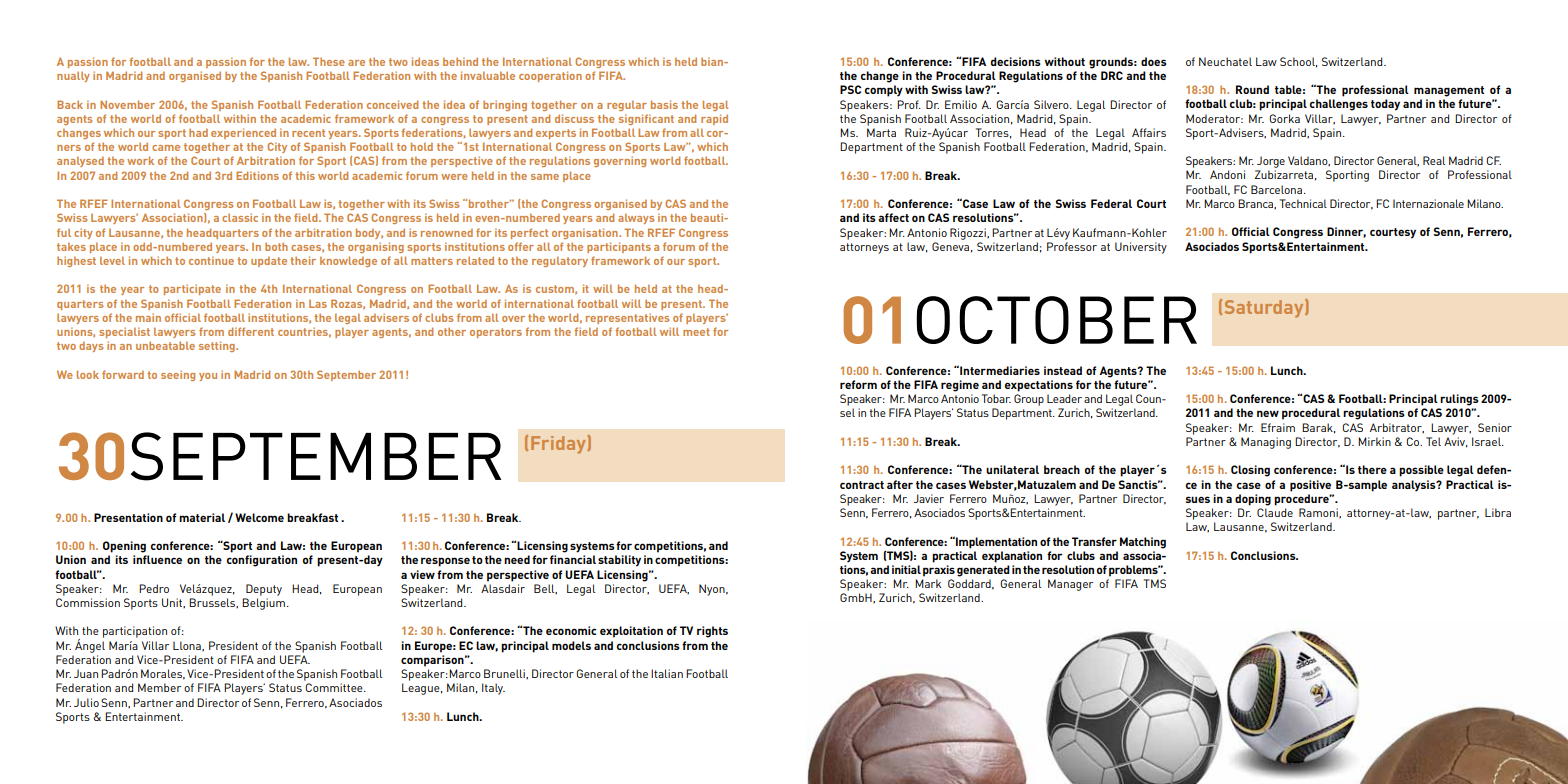 This image has width=1568, height=784. I want to click on challenges, so click(1339, 105).
